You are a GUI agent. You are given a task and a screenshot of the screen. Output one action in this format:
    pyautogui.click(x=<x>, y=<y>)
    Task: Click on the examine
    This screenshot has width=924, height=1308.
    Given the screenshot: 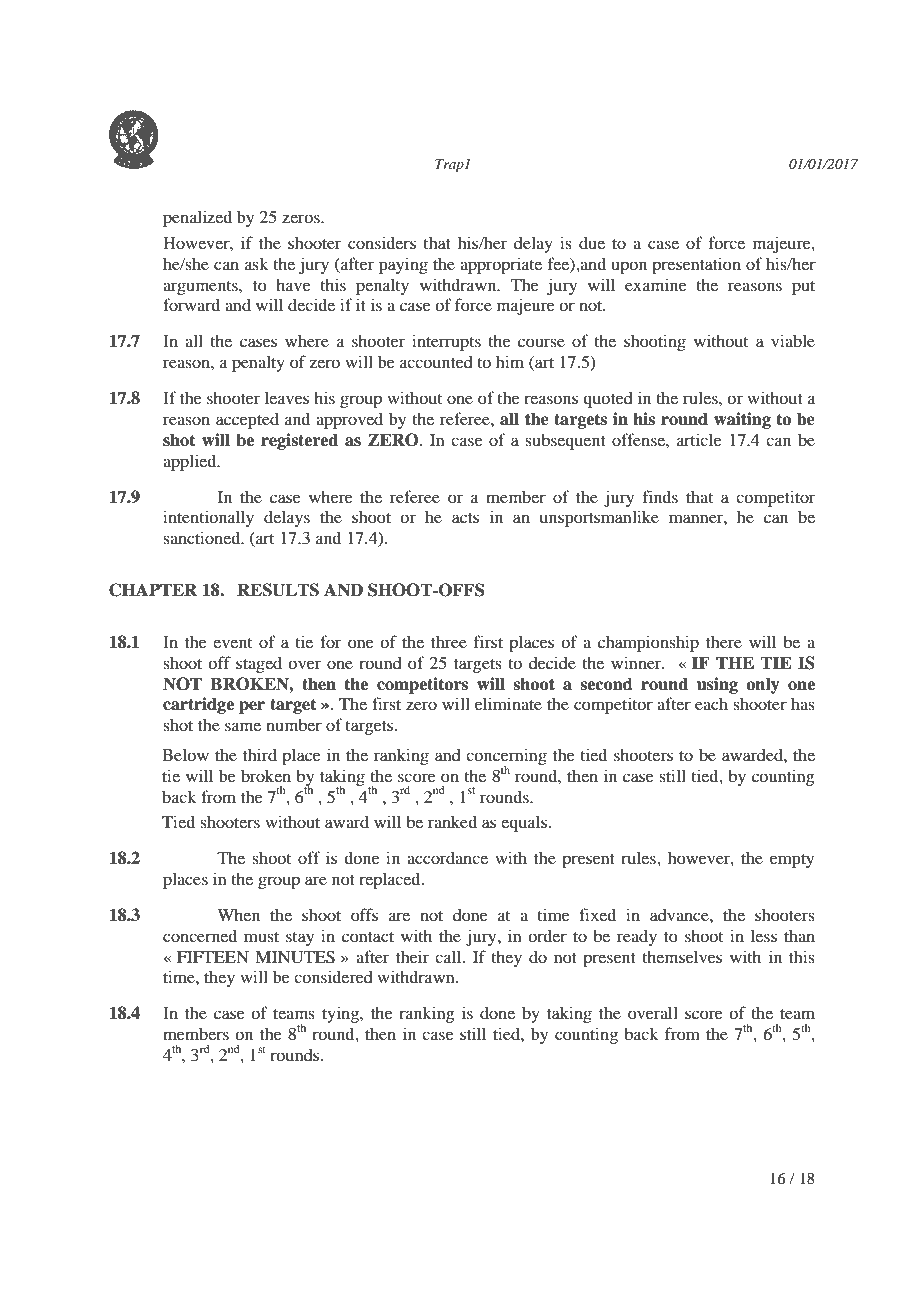 What is the action you would take?
    pyautogui.click(x=656, y=284)
